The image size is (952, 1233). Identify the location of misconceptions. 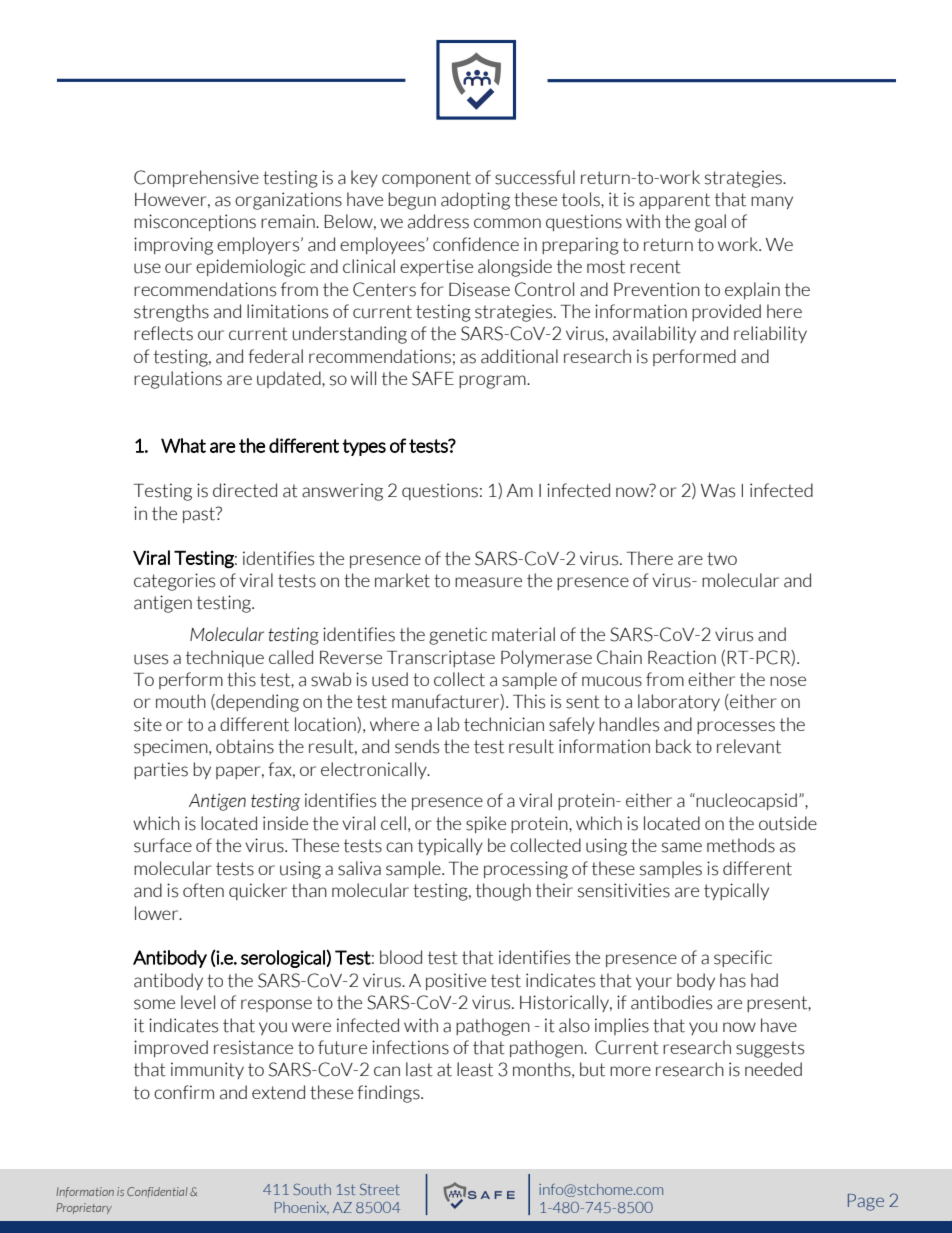
(195, 222).
